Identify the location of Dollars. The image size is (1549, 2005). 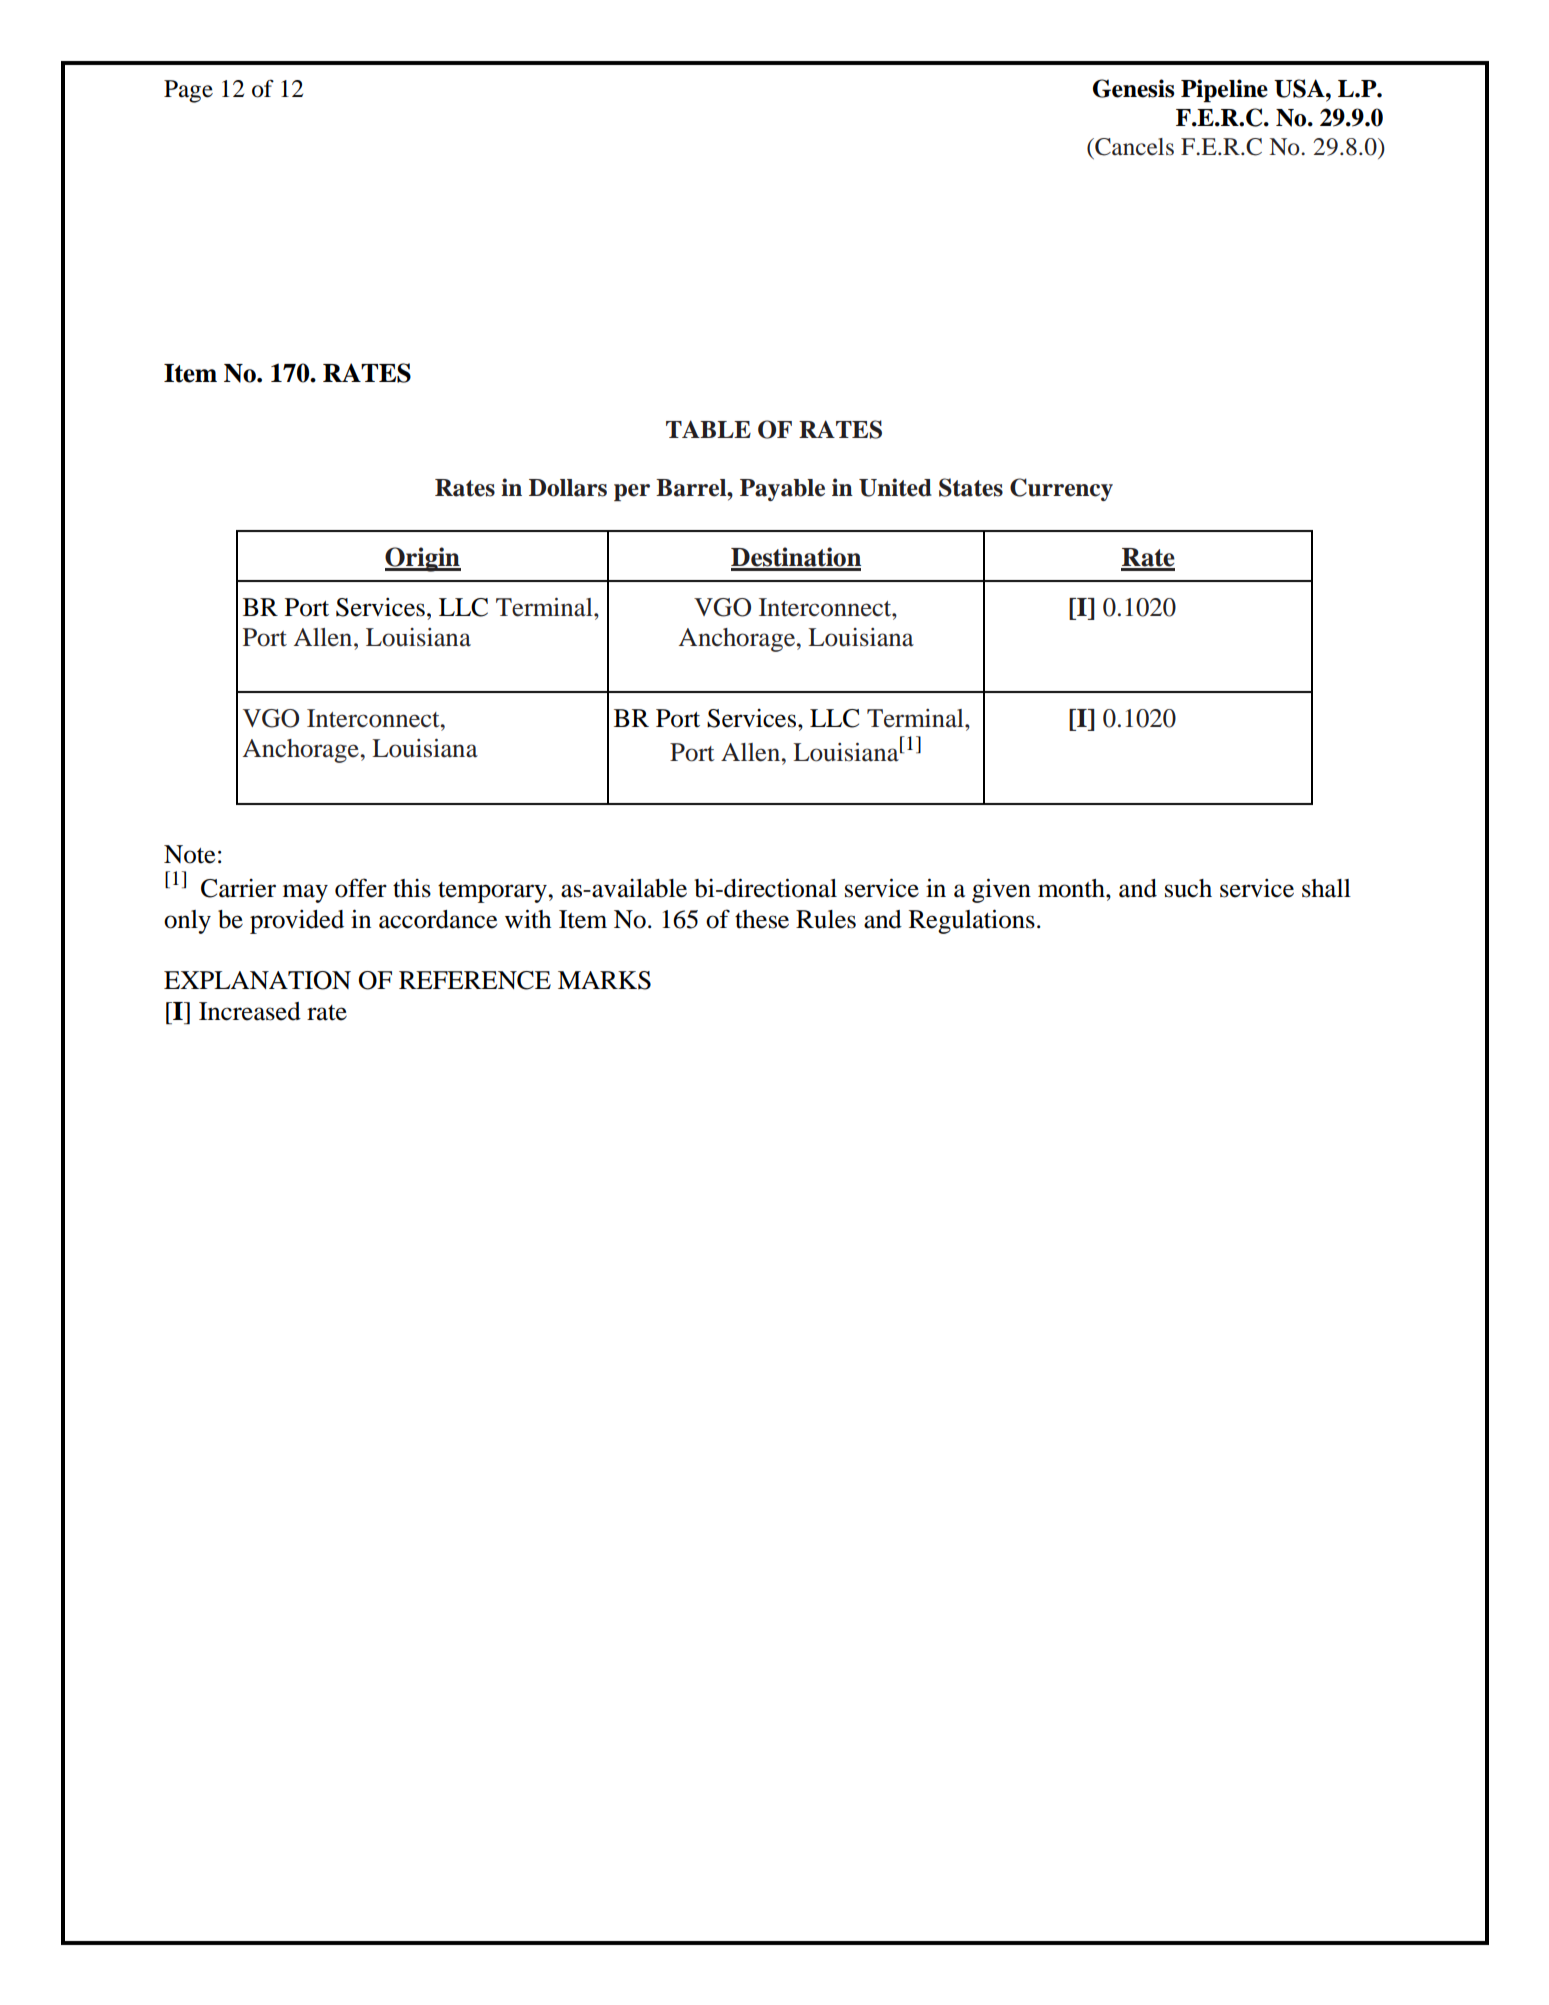
(568, 488).
